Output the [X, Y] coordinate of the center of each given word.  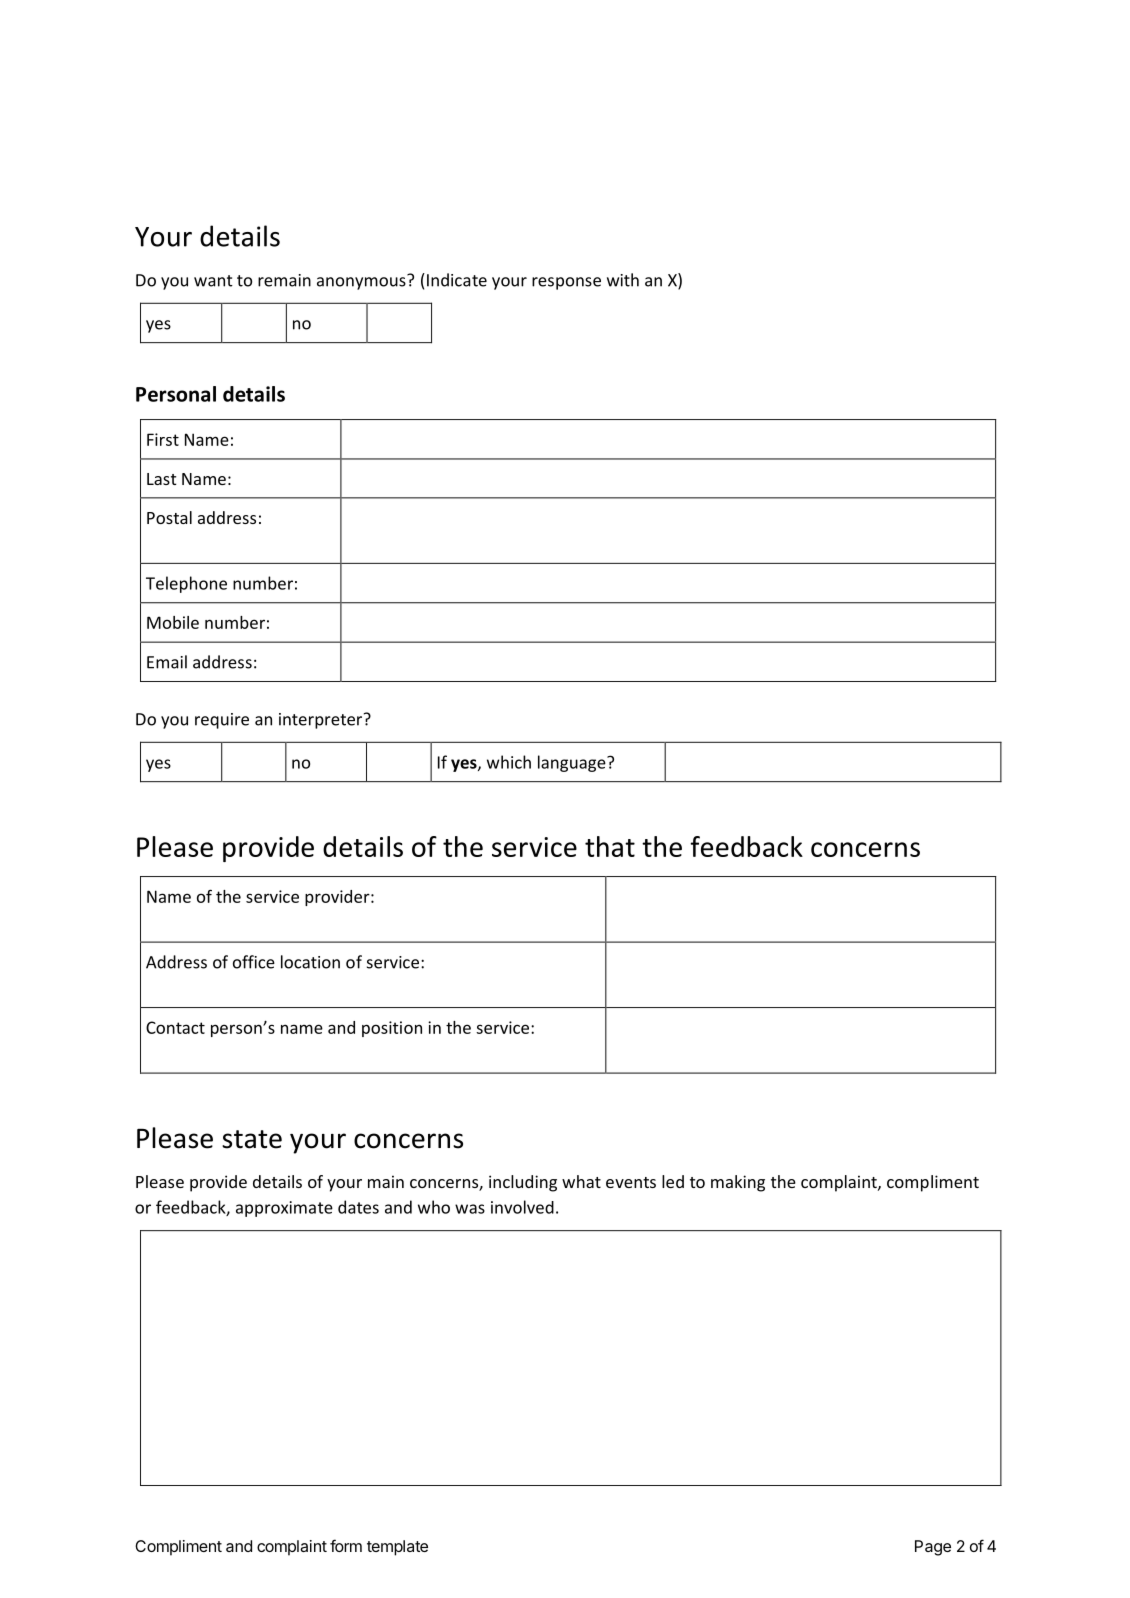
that [610, 846]
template [397, 1548]
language [573, 763]
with [623, 280]
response [566, 283]
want [213, 281]
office [254, 962]
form [346, 1545]
